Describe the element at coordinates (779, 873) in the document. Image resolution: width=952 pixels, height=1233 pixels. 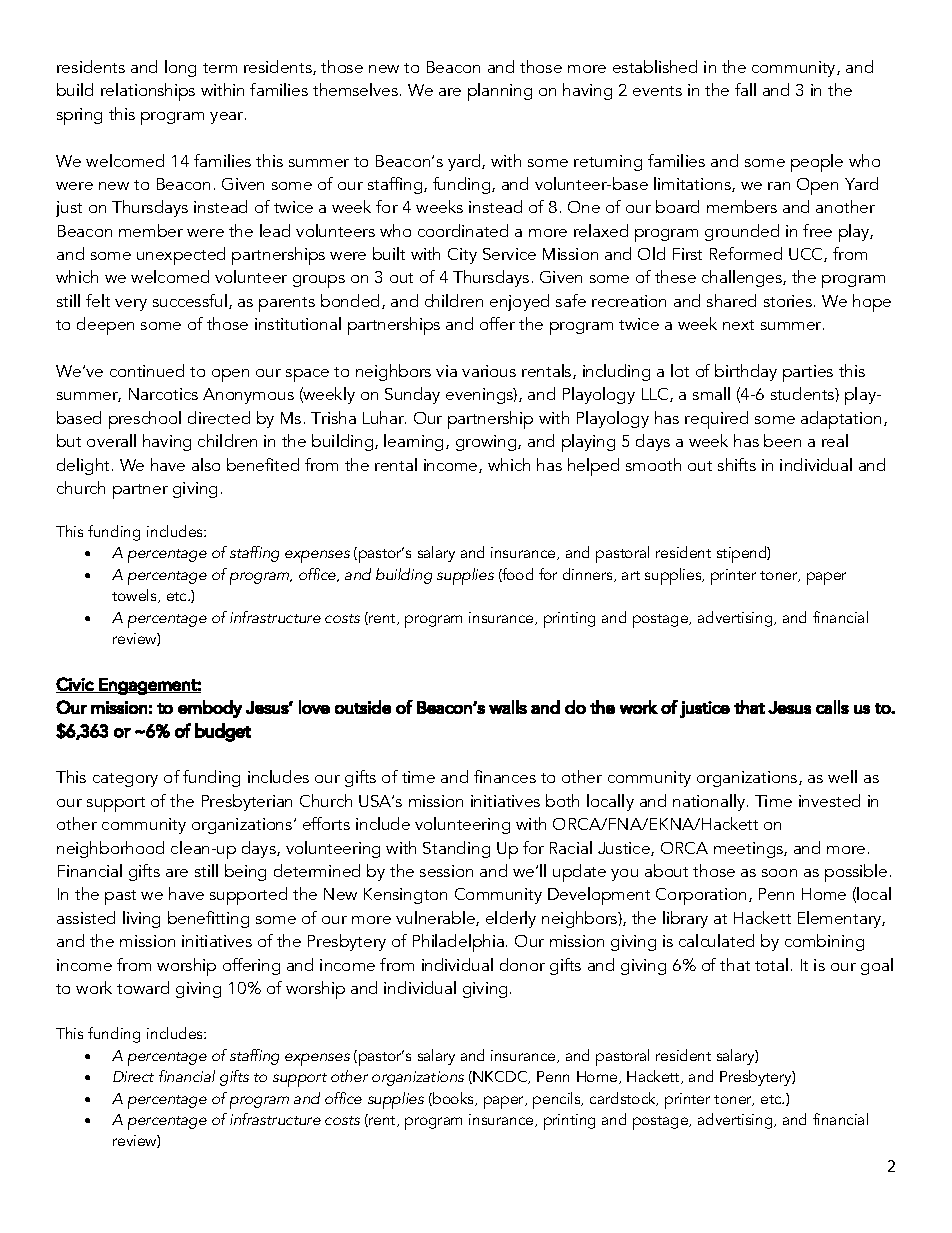
I see `soon` at that location.
